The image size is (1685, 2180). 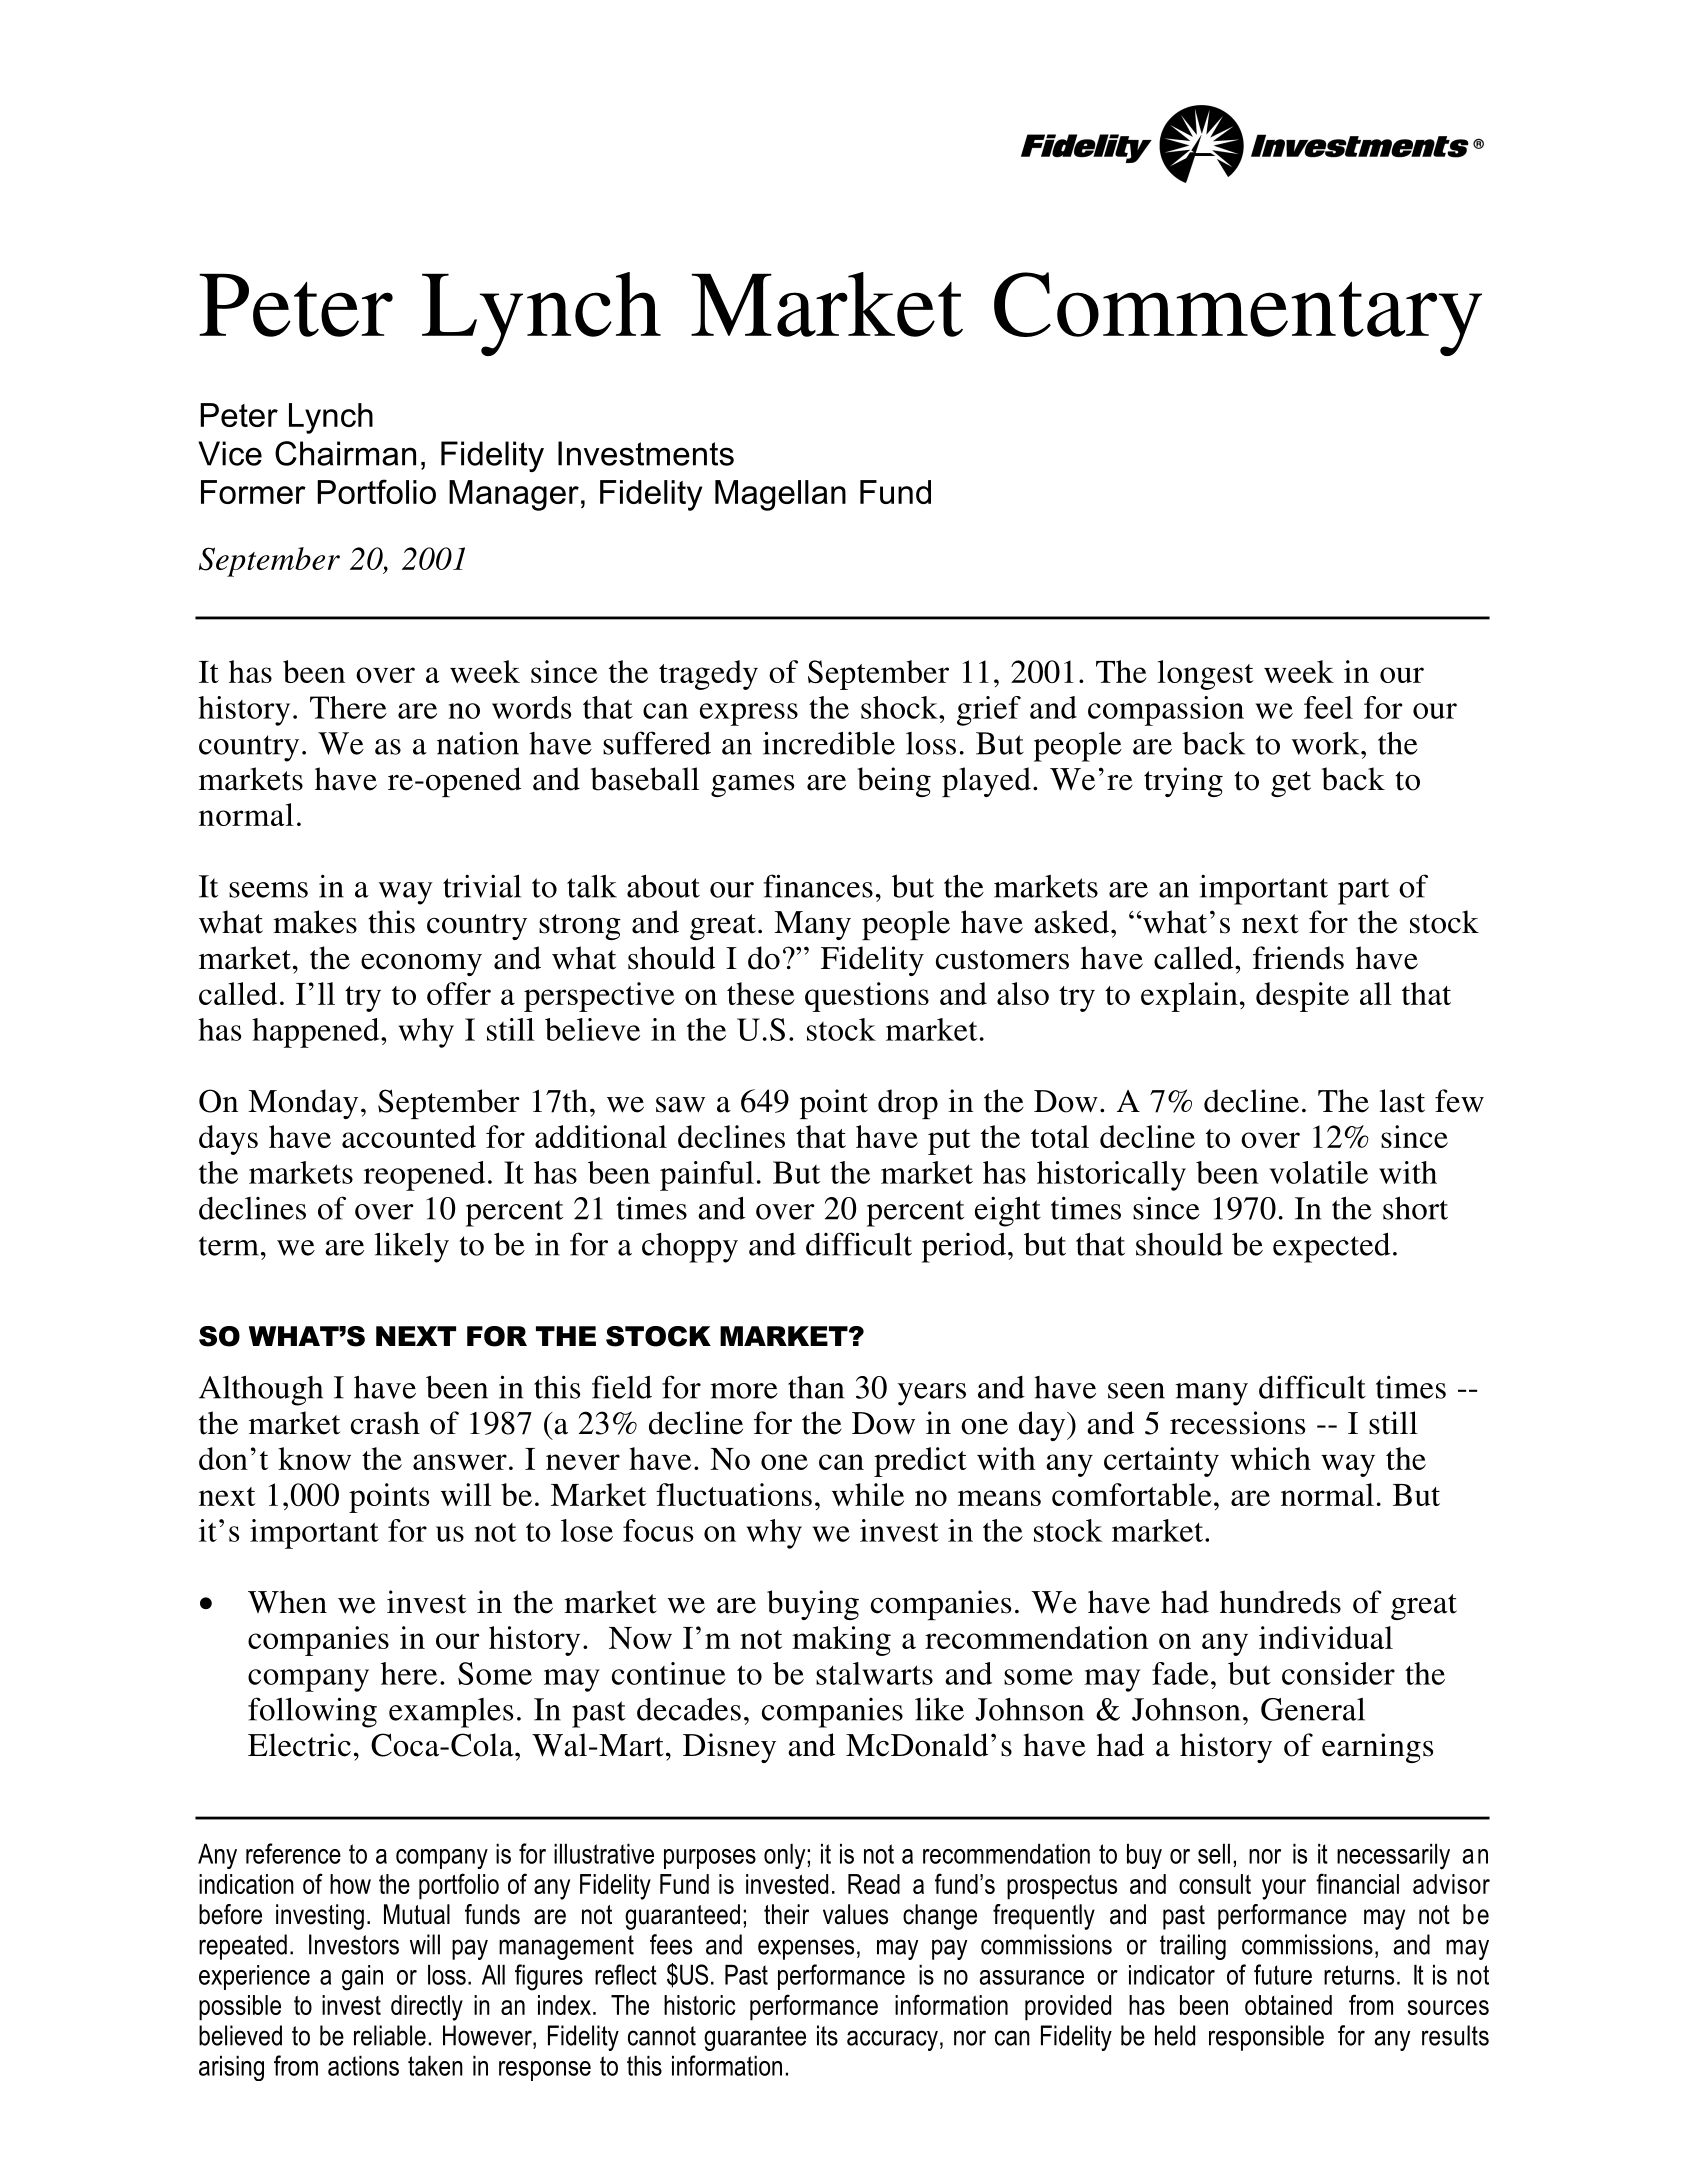 What do you see at coordinates (1288, 2005) in the screenshot?
I see `obtained` at bounding box center [1288, 2005].
